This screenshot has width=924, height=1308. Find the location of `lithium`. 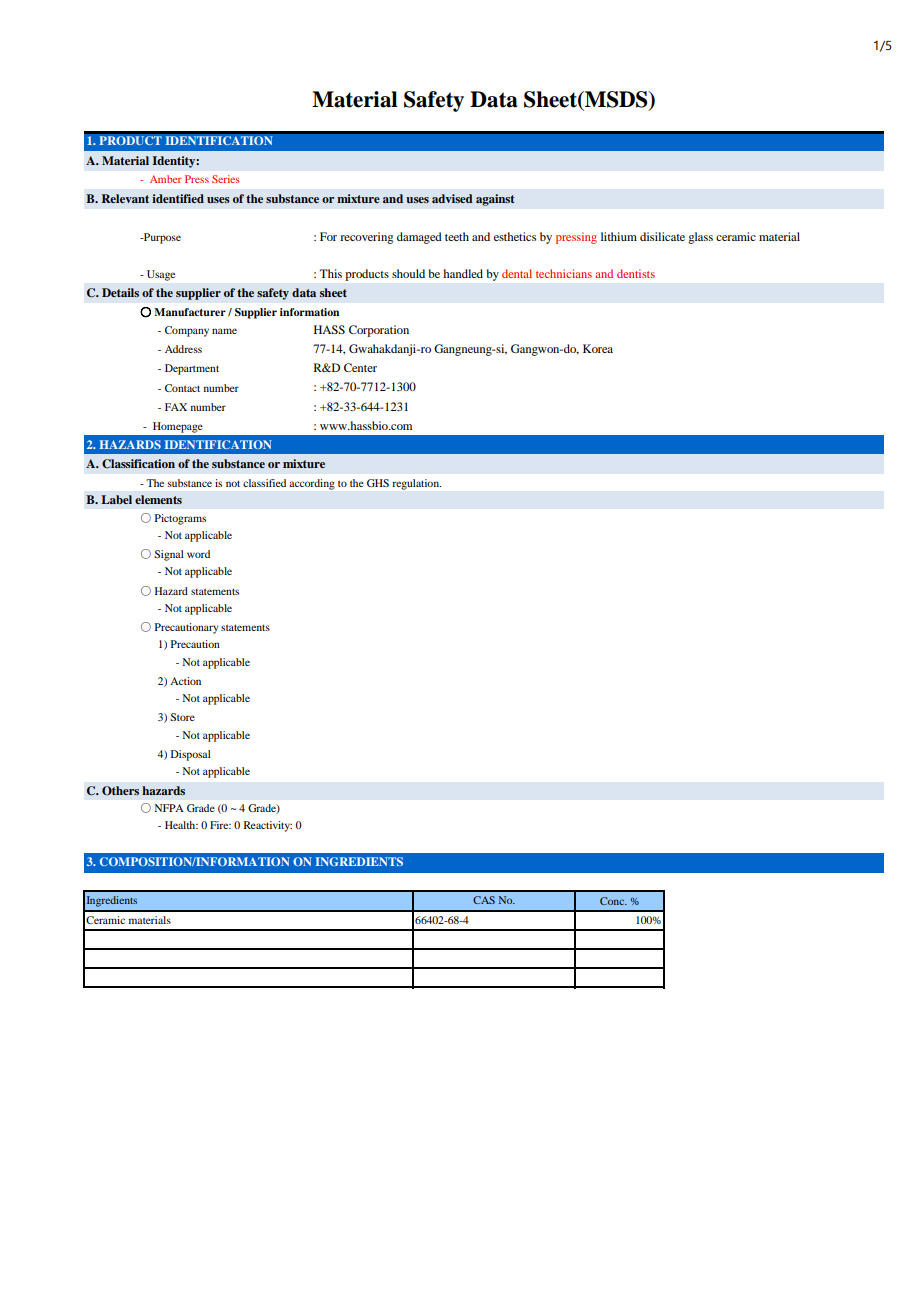

lithium is located at coordinates (619, 236).
